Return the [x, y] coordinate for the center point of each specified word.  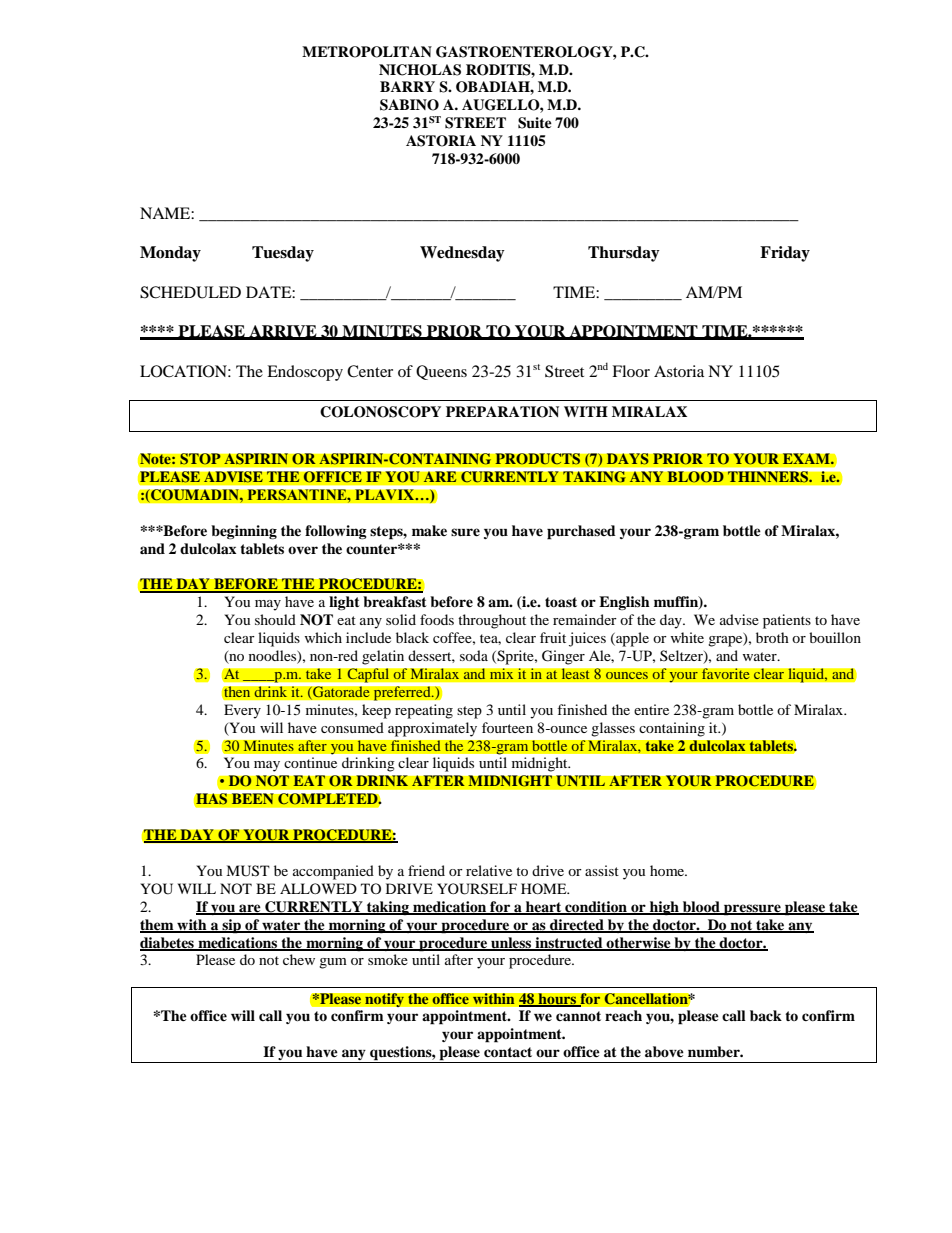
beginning [244, 532]
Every [242, 711]
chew [299, 959]
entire [651, 709]
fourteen [507, 727]
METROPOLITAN [367, 52]
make [429, 530]
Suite [535, 123]
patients [787, 621]
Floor [631, 371]
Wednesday [462, 254]
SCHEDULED [190, 292]
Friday [785, 254]
